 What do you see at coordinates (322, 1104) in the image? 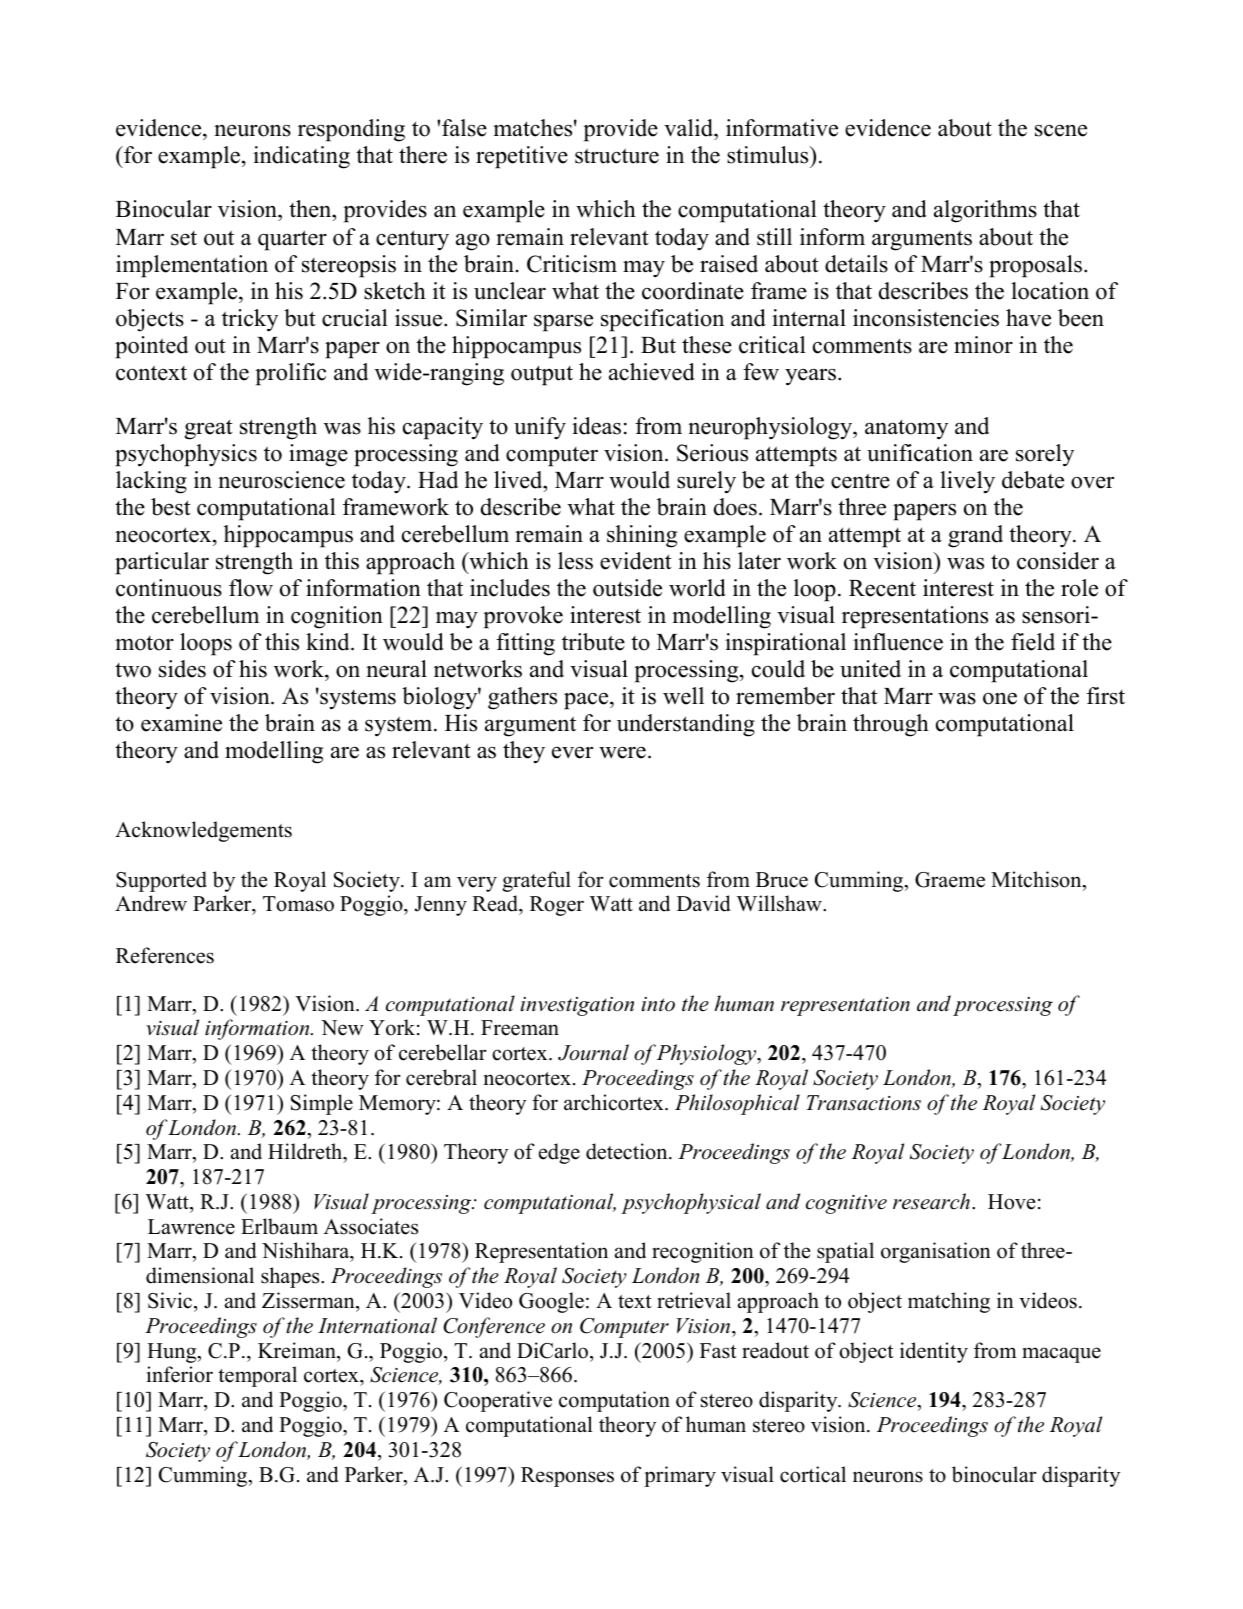
I see `Simple` at bounding box center [322, 1104].
